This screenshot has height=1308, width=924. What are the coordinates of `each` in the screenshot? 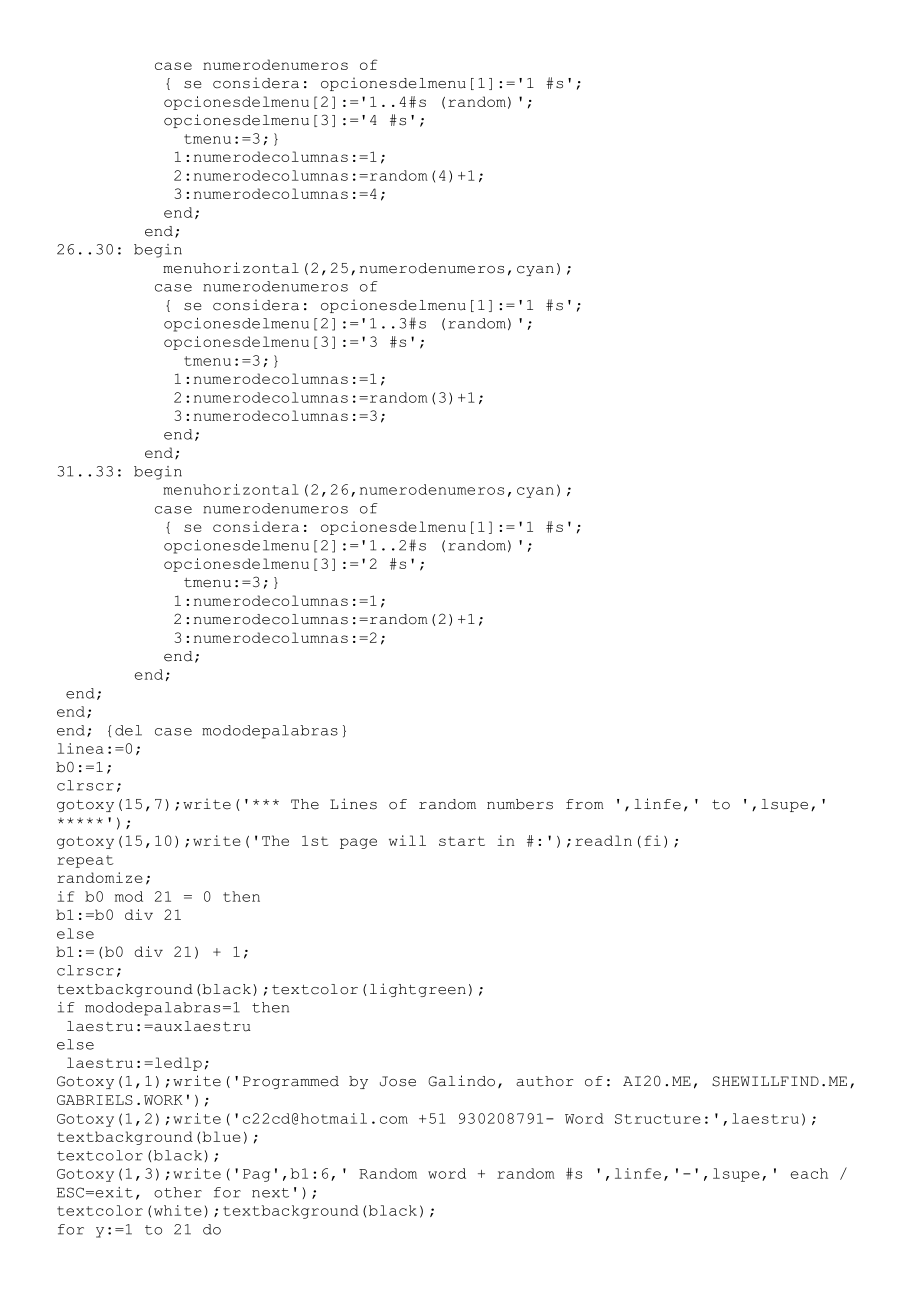 It's located at (809, 1173).
